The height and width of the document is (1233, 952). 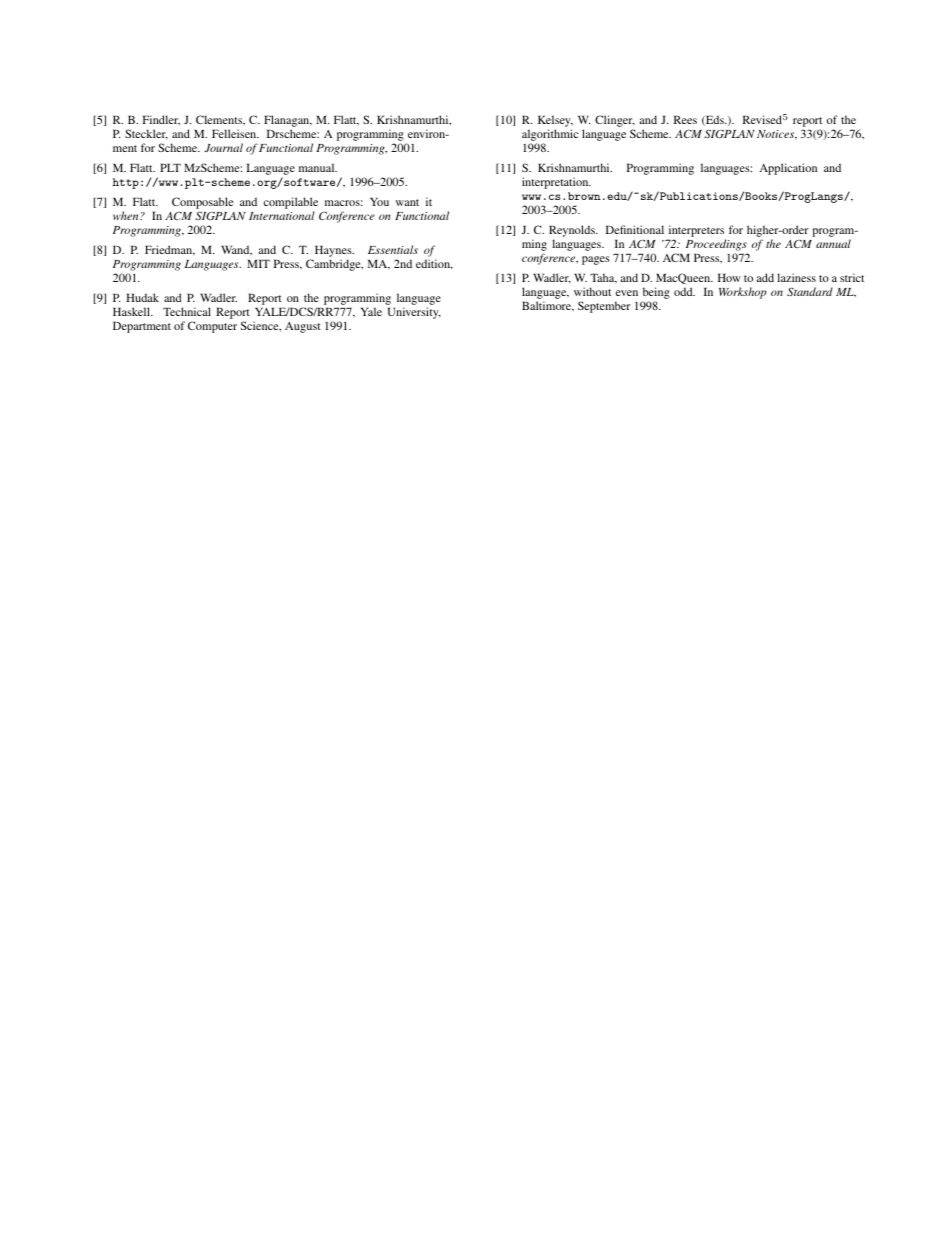 What do you see at coordinates (555, 122) in the document?
I see `Kelsey` at bounding box center [555, 122].
